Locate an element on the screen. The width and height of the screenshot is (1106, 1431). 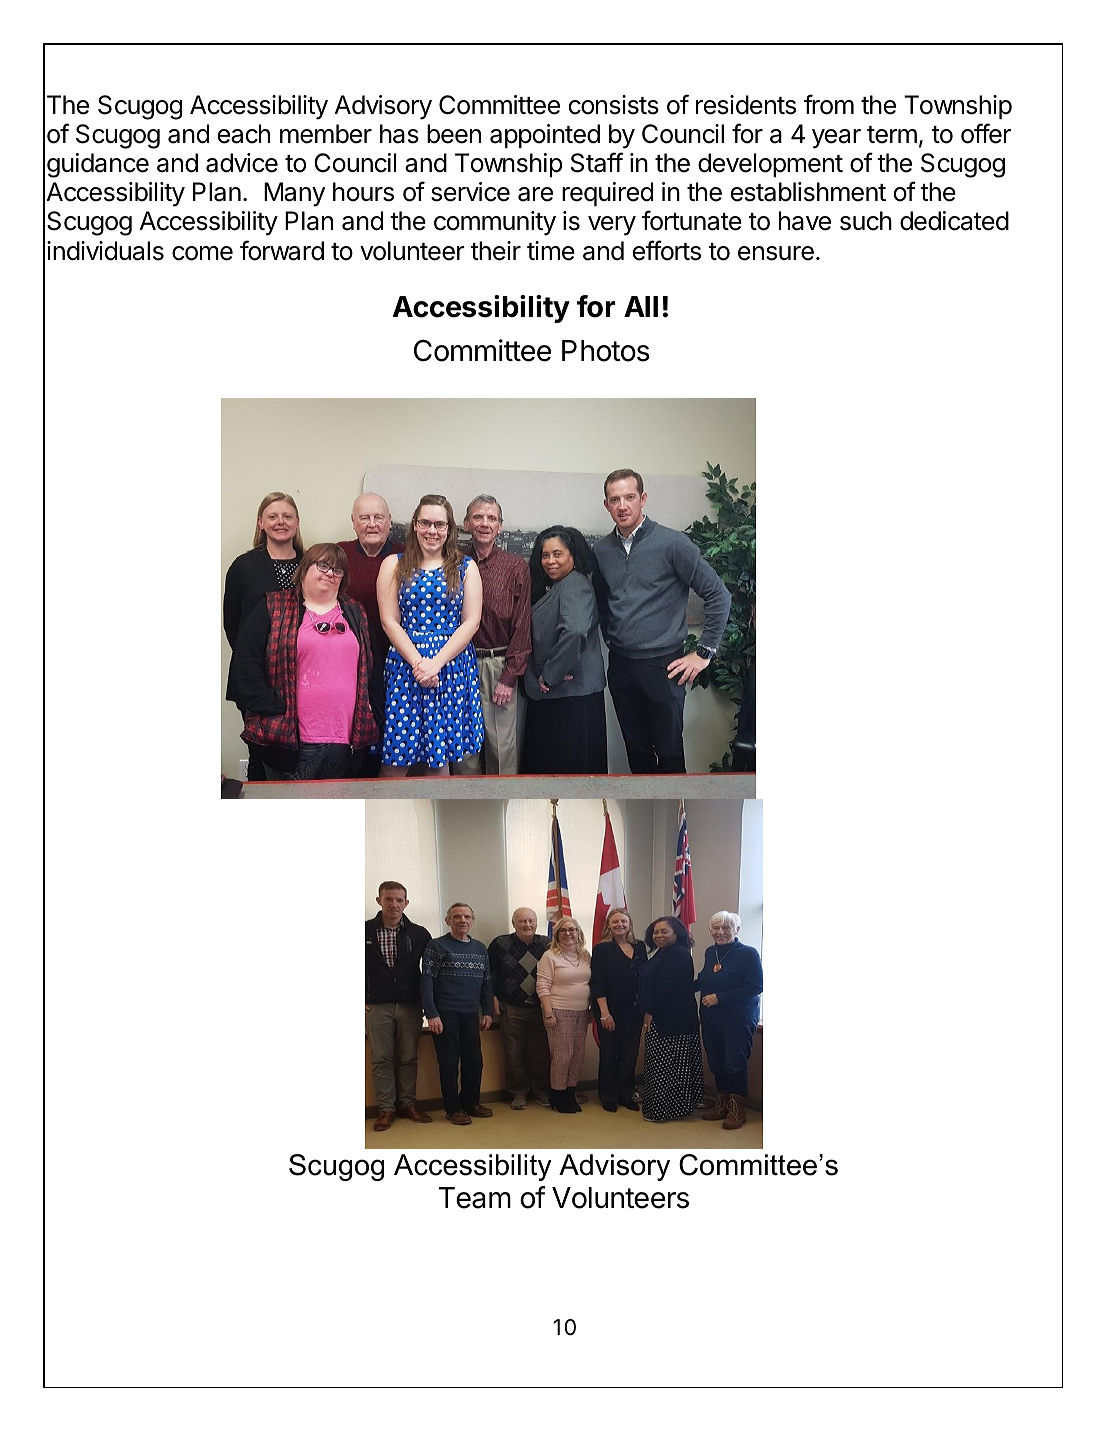
appointed is located at coordinates (545, 136).
